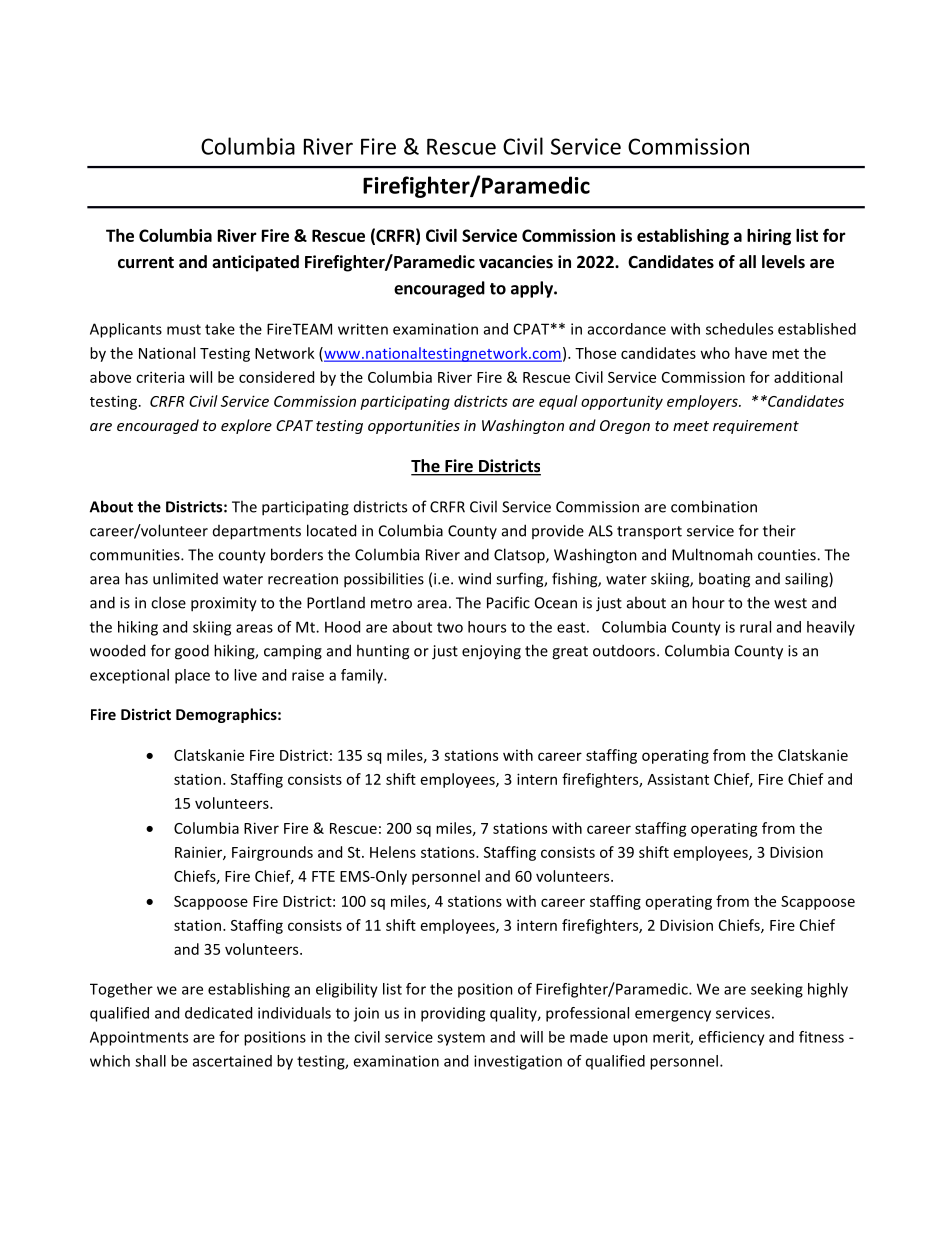  What do you see at coordinates (474, 578) in the screenshot?
I see `wind` at bounding box center [474, 578].
